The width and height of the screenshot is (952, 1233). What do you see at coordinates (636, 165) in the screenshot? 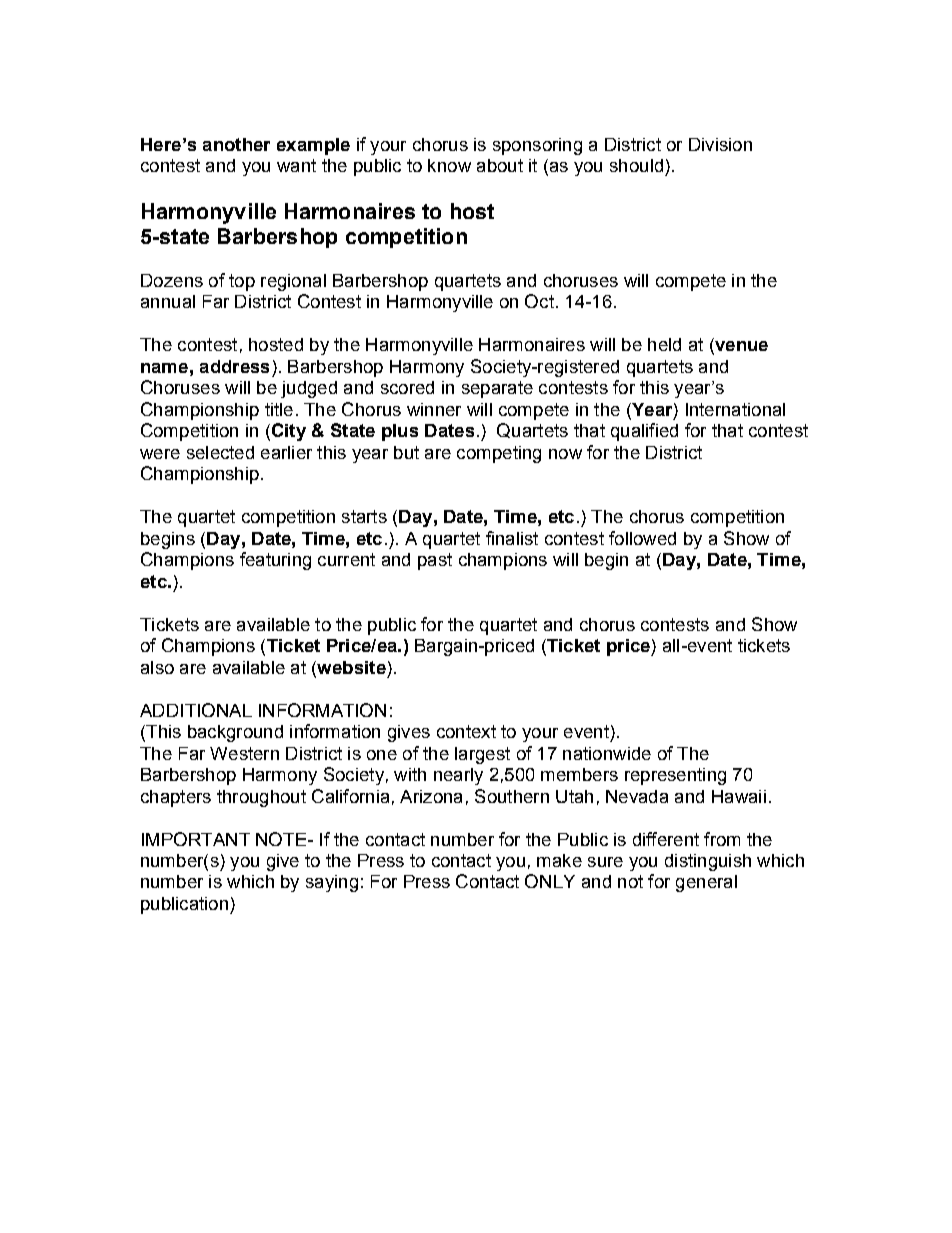
I see `should` at bounding box center [636, 165].
